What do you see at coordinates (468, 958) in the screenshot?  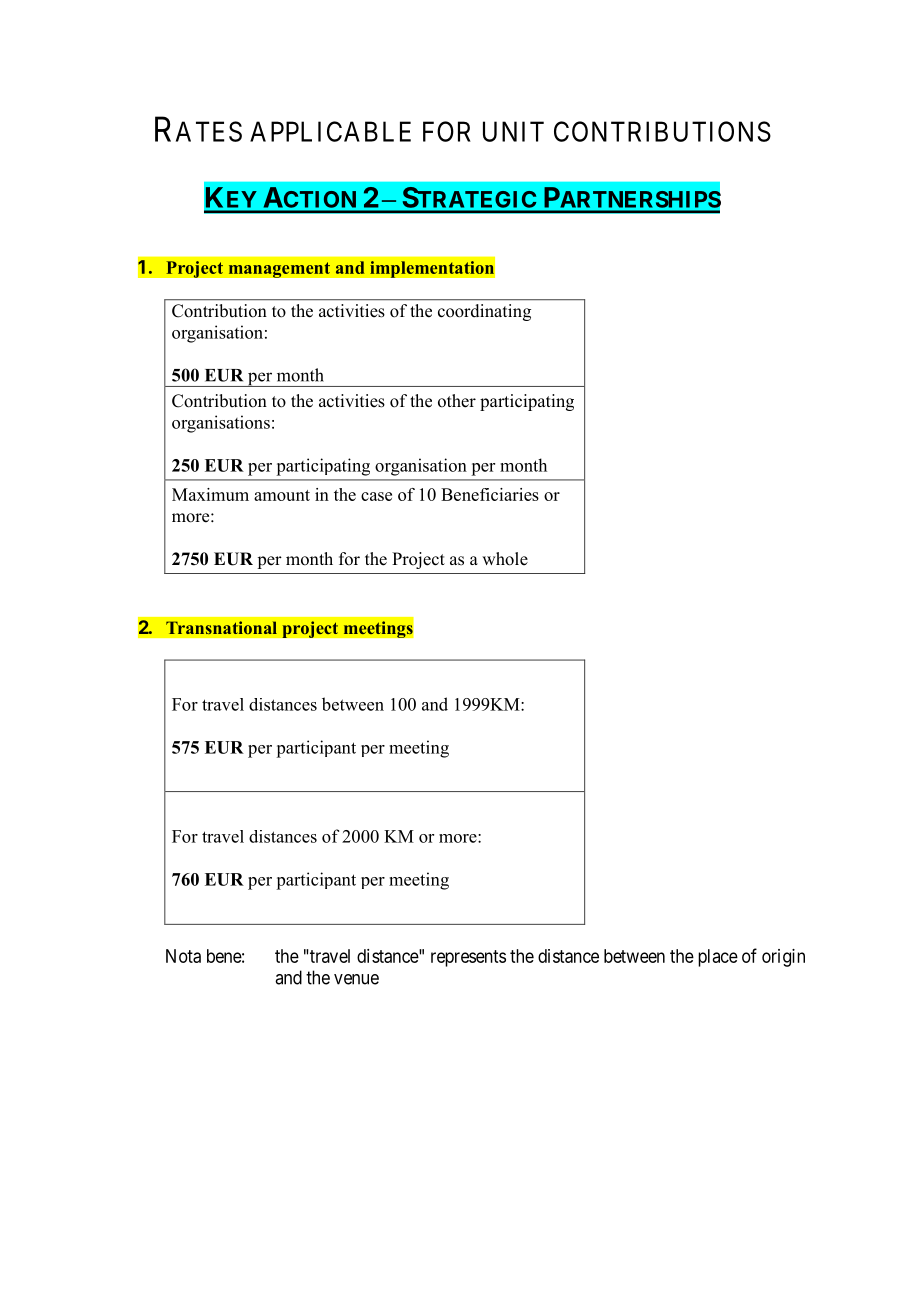 I see `represents` at bounding box center [468, 958].
